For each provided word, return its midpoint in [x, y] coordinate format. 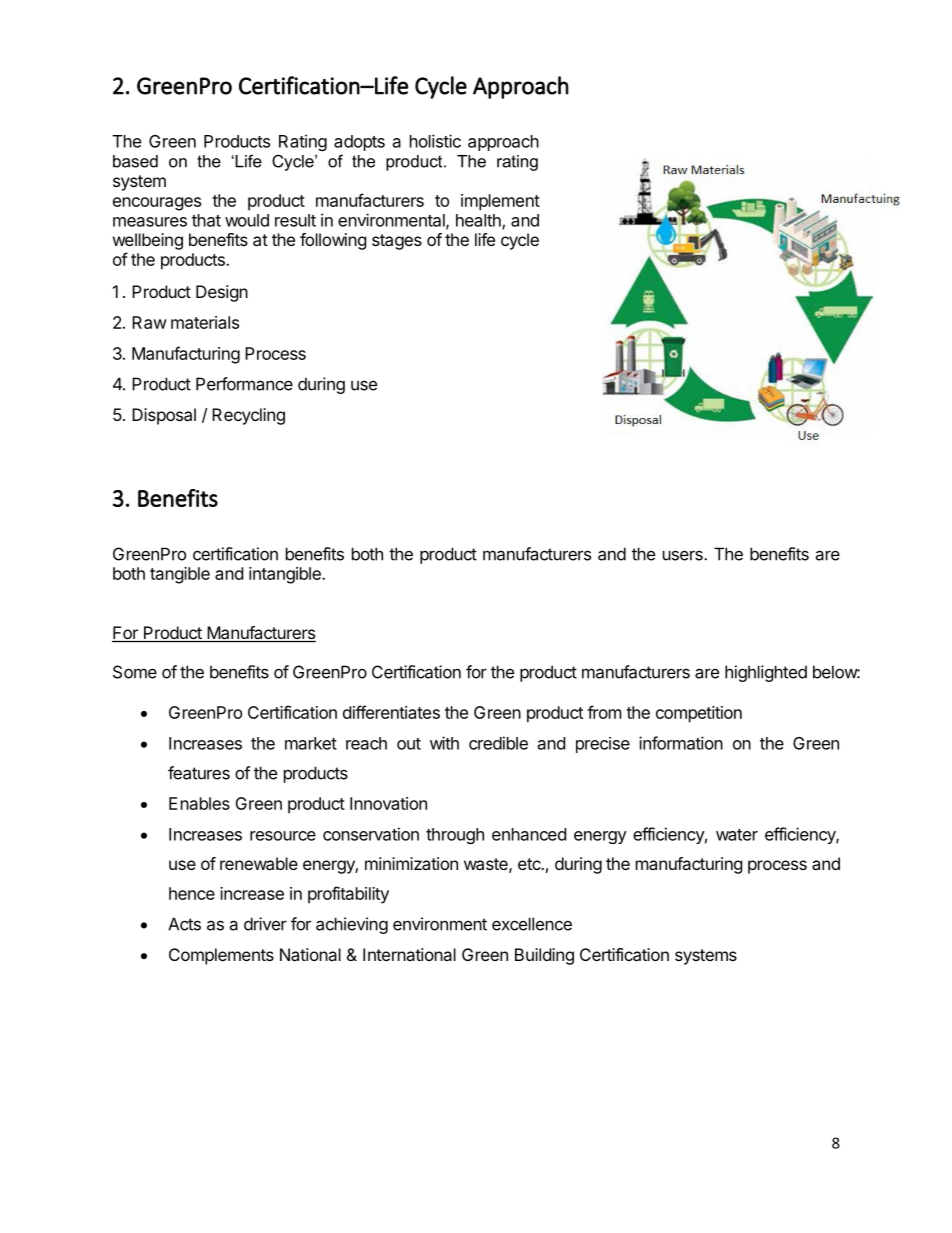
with [444, 743]
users [684, 555]
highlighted [766, 673]
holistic [435, 141]
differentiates [391, 712]
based [135, 161]
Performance [244, 384]
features [199, 773]
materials [205, 322]
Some [135, 672]
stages [397, 242]
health [479, 221]
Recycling [248, 416]
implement [500, 202]
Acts [184, 924]
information [681, 743]
